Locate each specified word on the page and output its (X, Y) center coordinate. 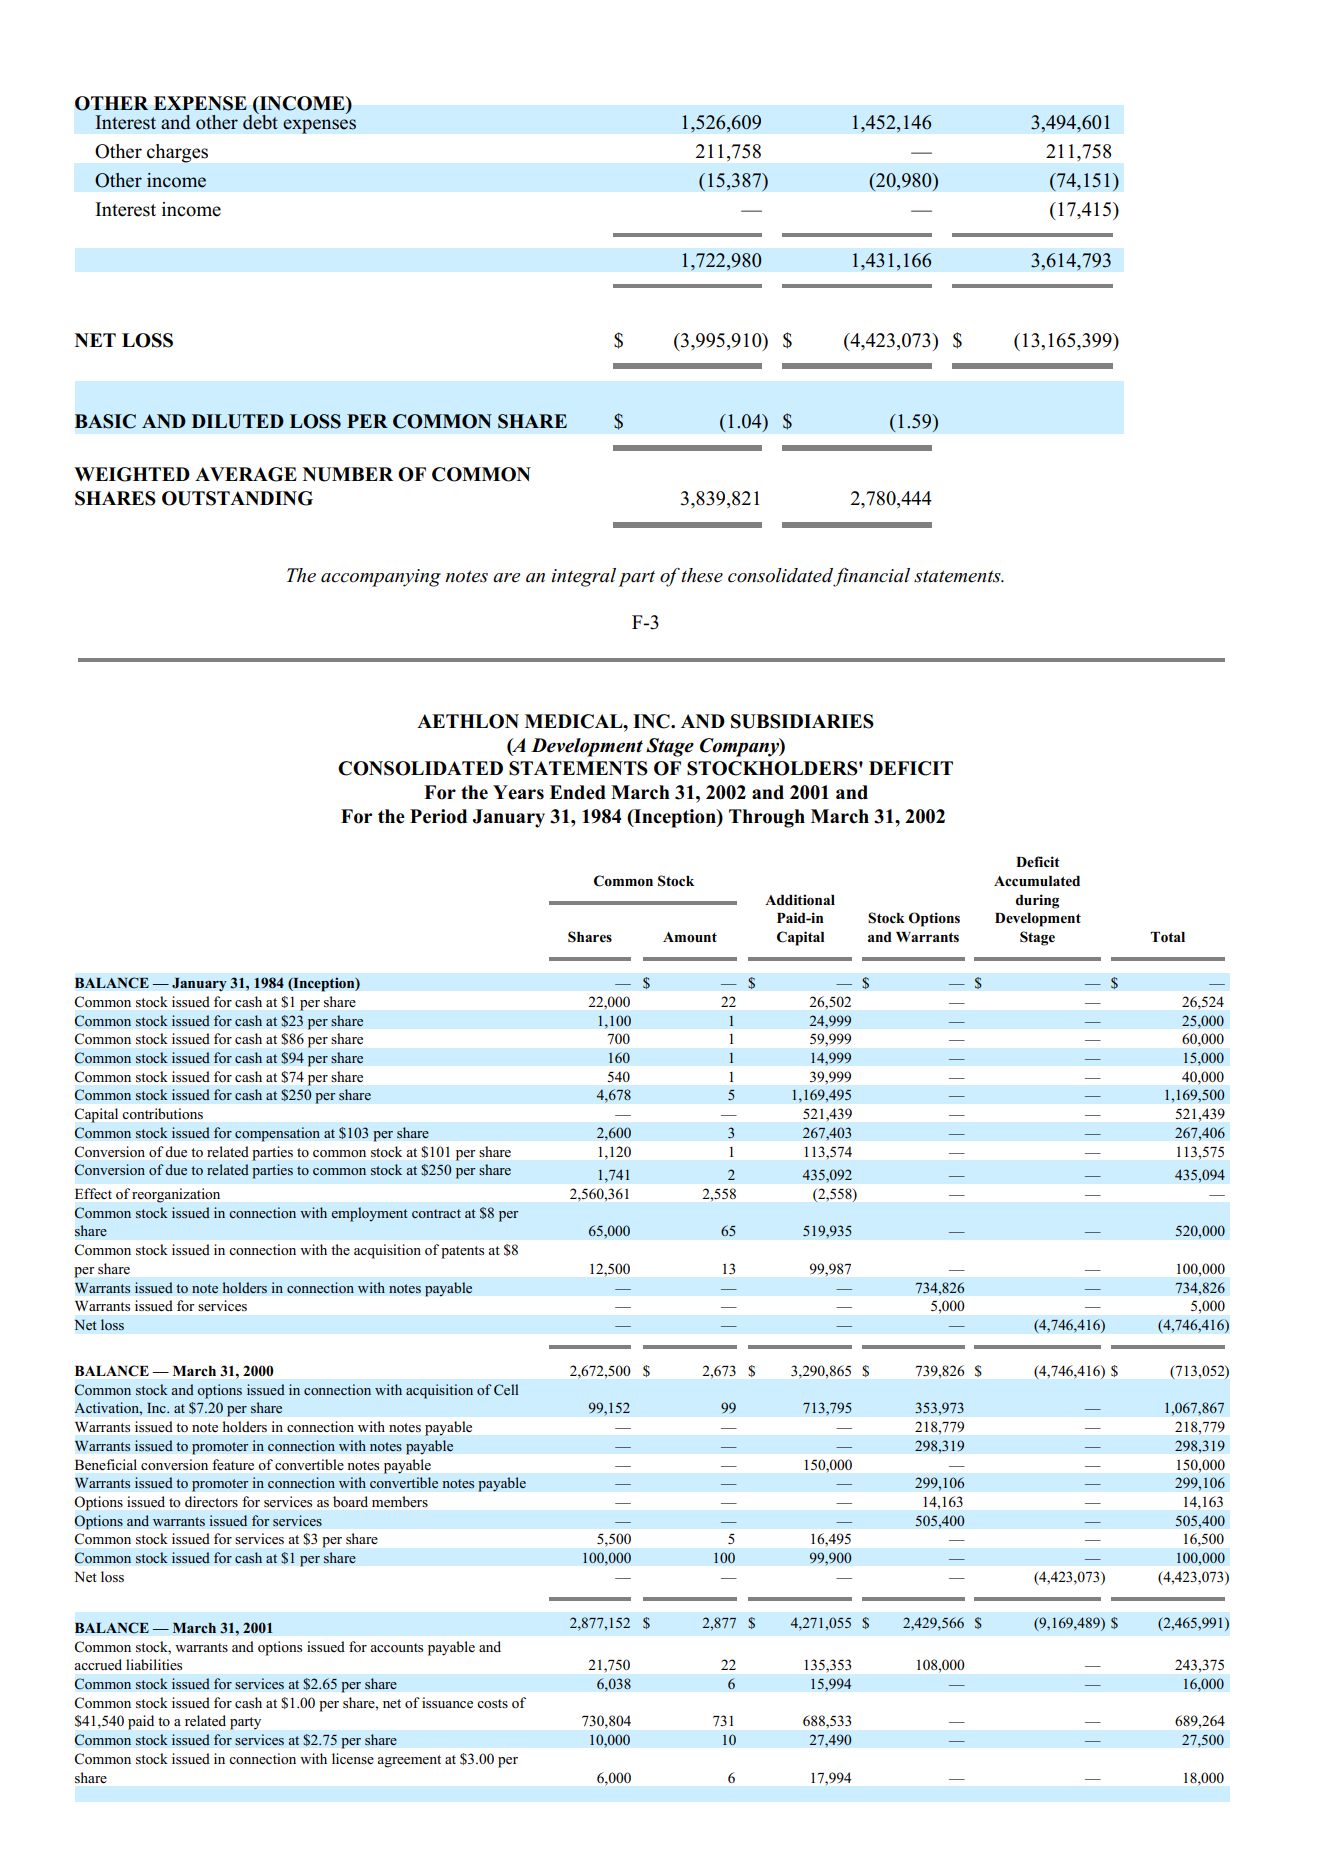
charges (177, 153)
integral (584, 577)
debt (260, 121)
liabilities (154, 1664)
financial (871, 577)
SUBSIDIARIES (802, 721)
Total (1167, 937)
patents (462, 1252)
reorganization (176, 1195)
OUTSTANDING (237, 498)
